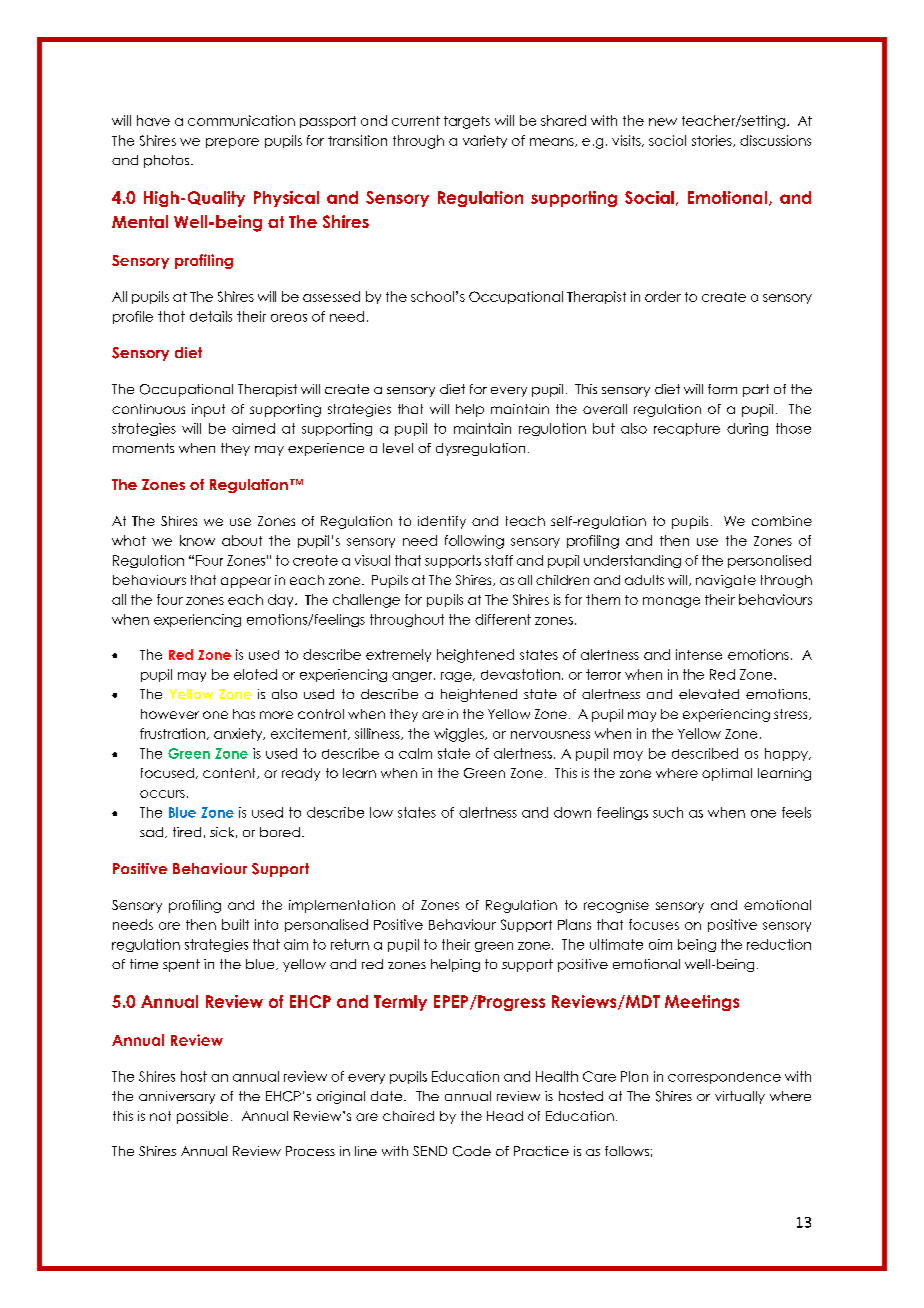 This screenshot has width=924, height=1308. Describe the element at coordinates (255, 674) in the screenshot. I see `elated` at that location.
